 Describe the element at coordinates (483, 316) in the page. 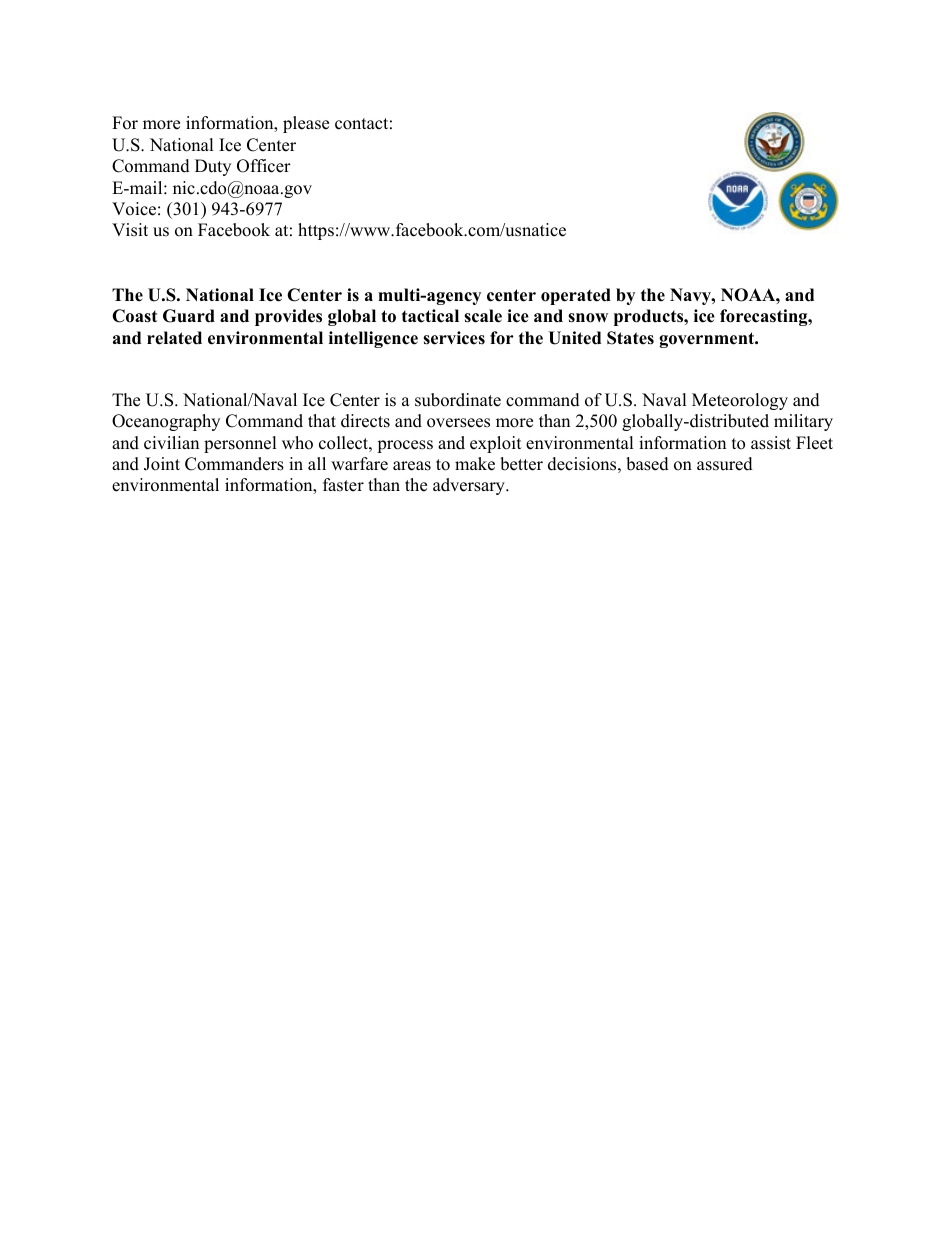

I see `scale` at that location.
